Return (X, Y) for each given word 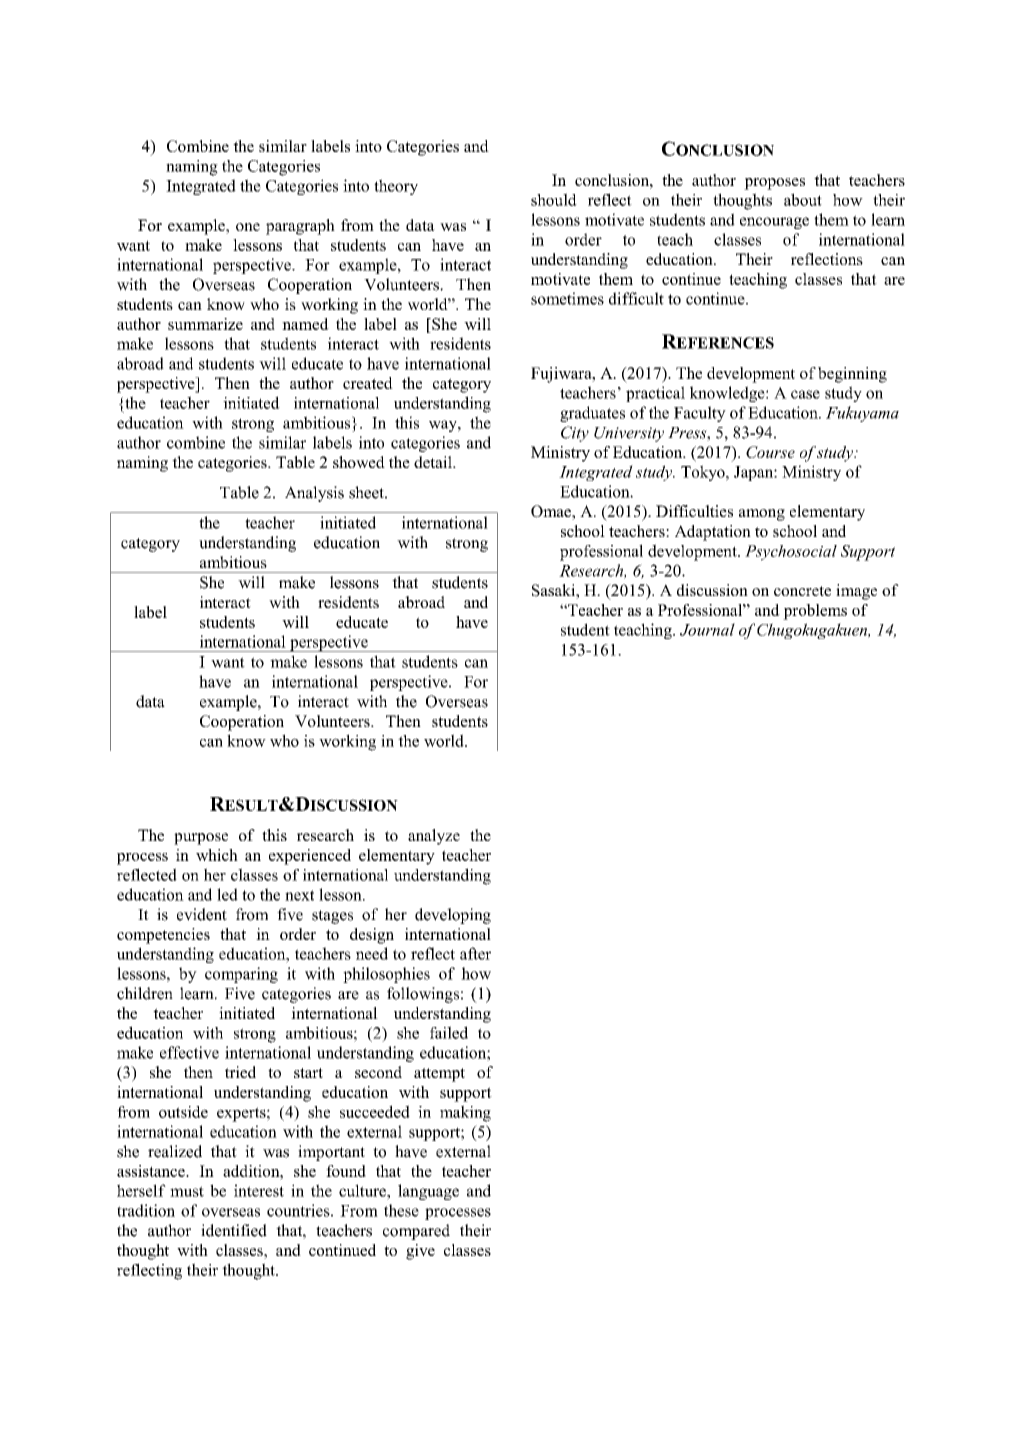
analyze (434, 837)
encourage (774, 223)
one (248, 227)
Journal (707, 629)
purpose (201, 839)
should (554, 199)
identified (234, 1230)
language (428, 1192)
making (465, 1113)
